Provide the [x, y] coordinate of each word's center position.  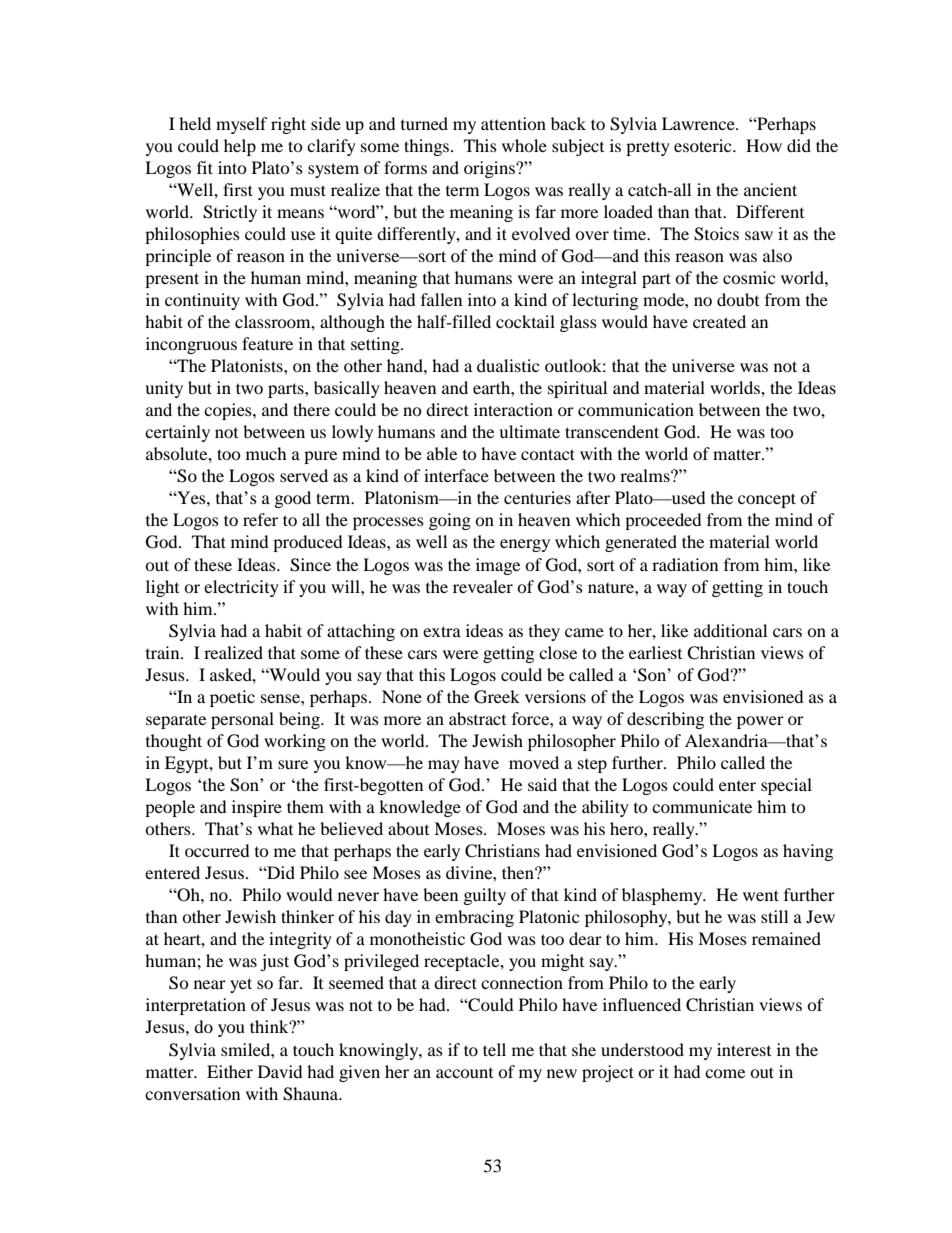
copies [229, 411]
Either [230, 1071]
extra [442, 631]
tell [494, 1049]
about [408, 828]
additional [730, 630]
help [240, 147]
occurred [217, 850]
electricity [241, 588]
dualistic [508, 365]
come [725, 1073]
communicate [702, 806]
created [719, 321]
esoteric [704, 145]
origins [490, 169]
